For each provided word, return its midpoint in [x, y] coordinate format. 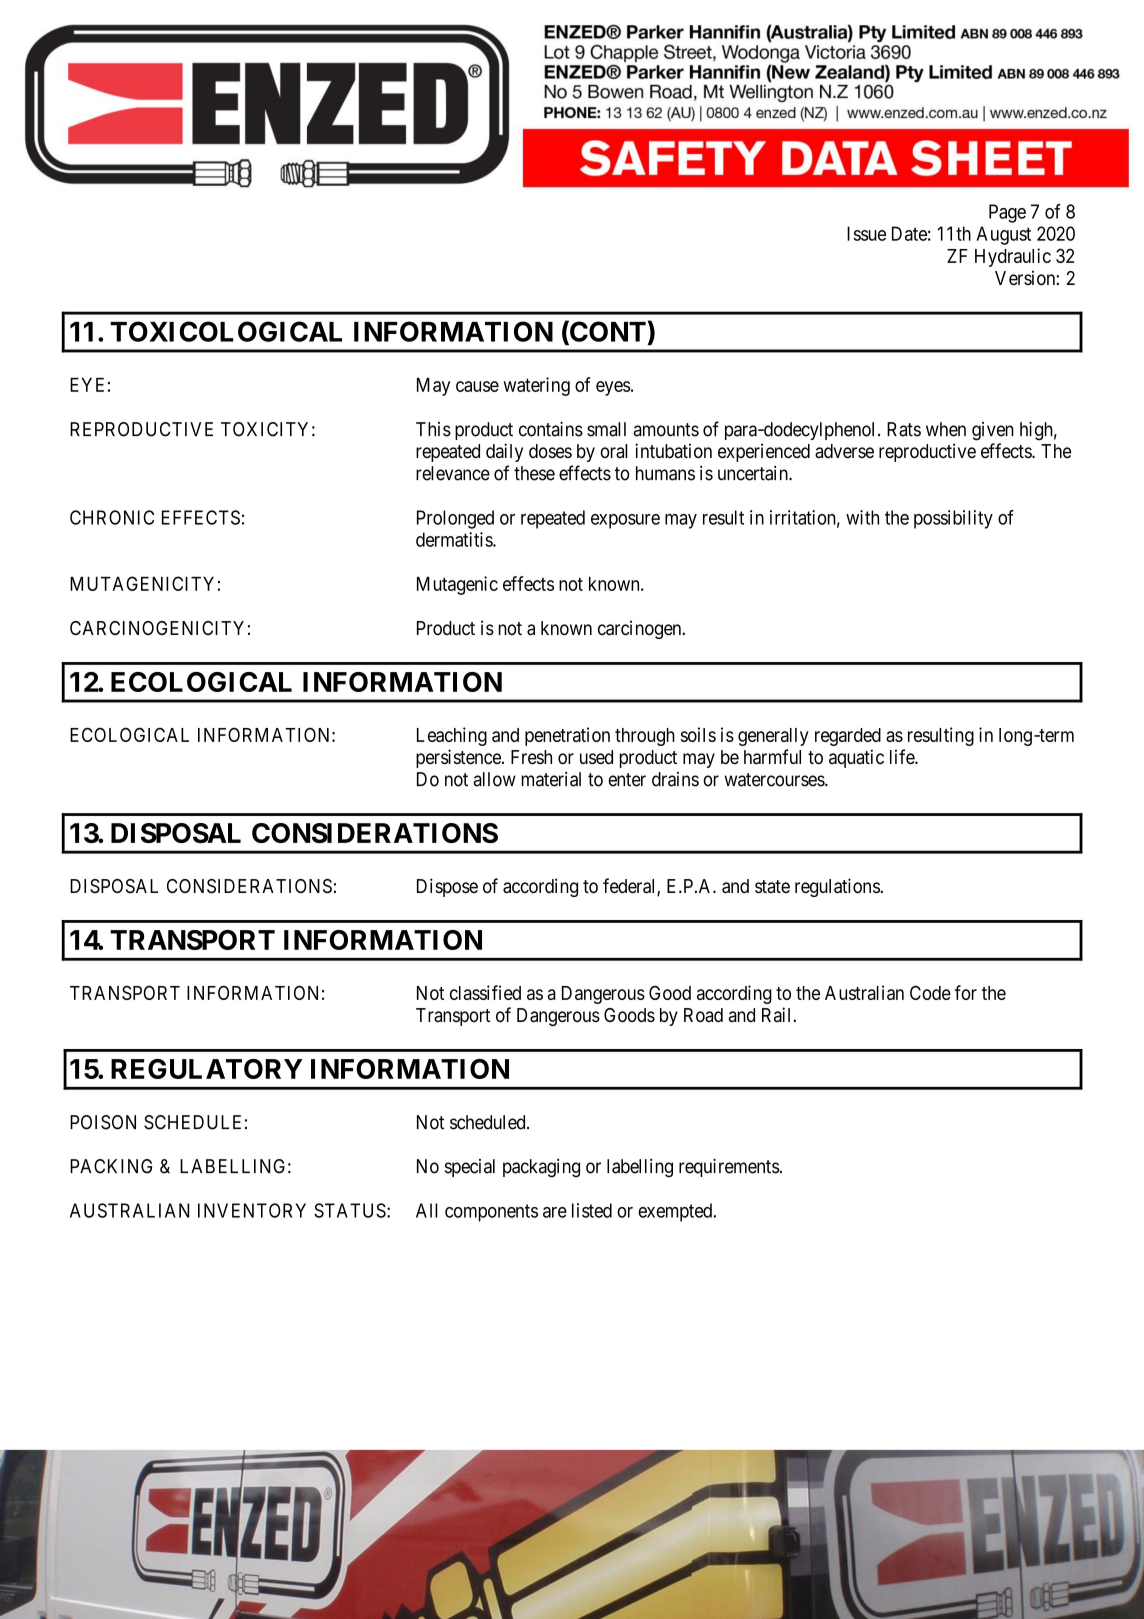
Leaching [452, 736]
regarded [848, 737]
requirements [729, 1167]
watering [536, 386]
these [534, 473]
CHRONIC [112, 517]
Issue [866, 233]
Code [930, 992]
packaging [541, 1168]
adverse [844, 451]
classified [485, 992]
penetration [567, 736]
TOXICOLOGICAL [226, 331]
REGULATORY [206, 1069]
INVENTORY [252, 1210]
